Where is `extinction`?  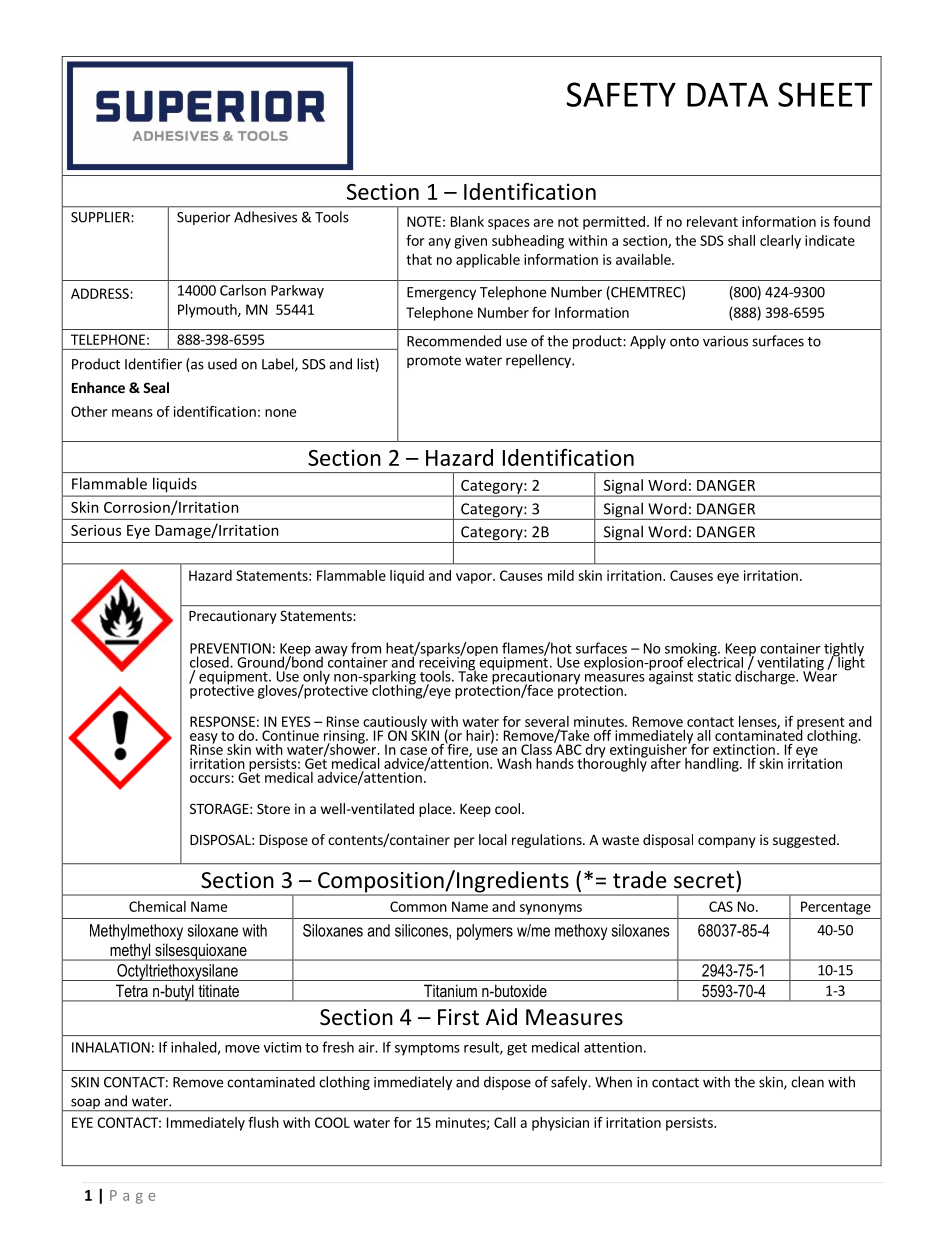 extinction is located at coordinates (744, 749).
